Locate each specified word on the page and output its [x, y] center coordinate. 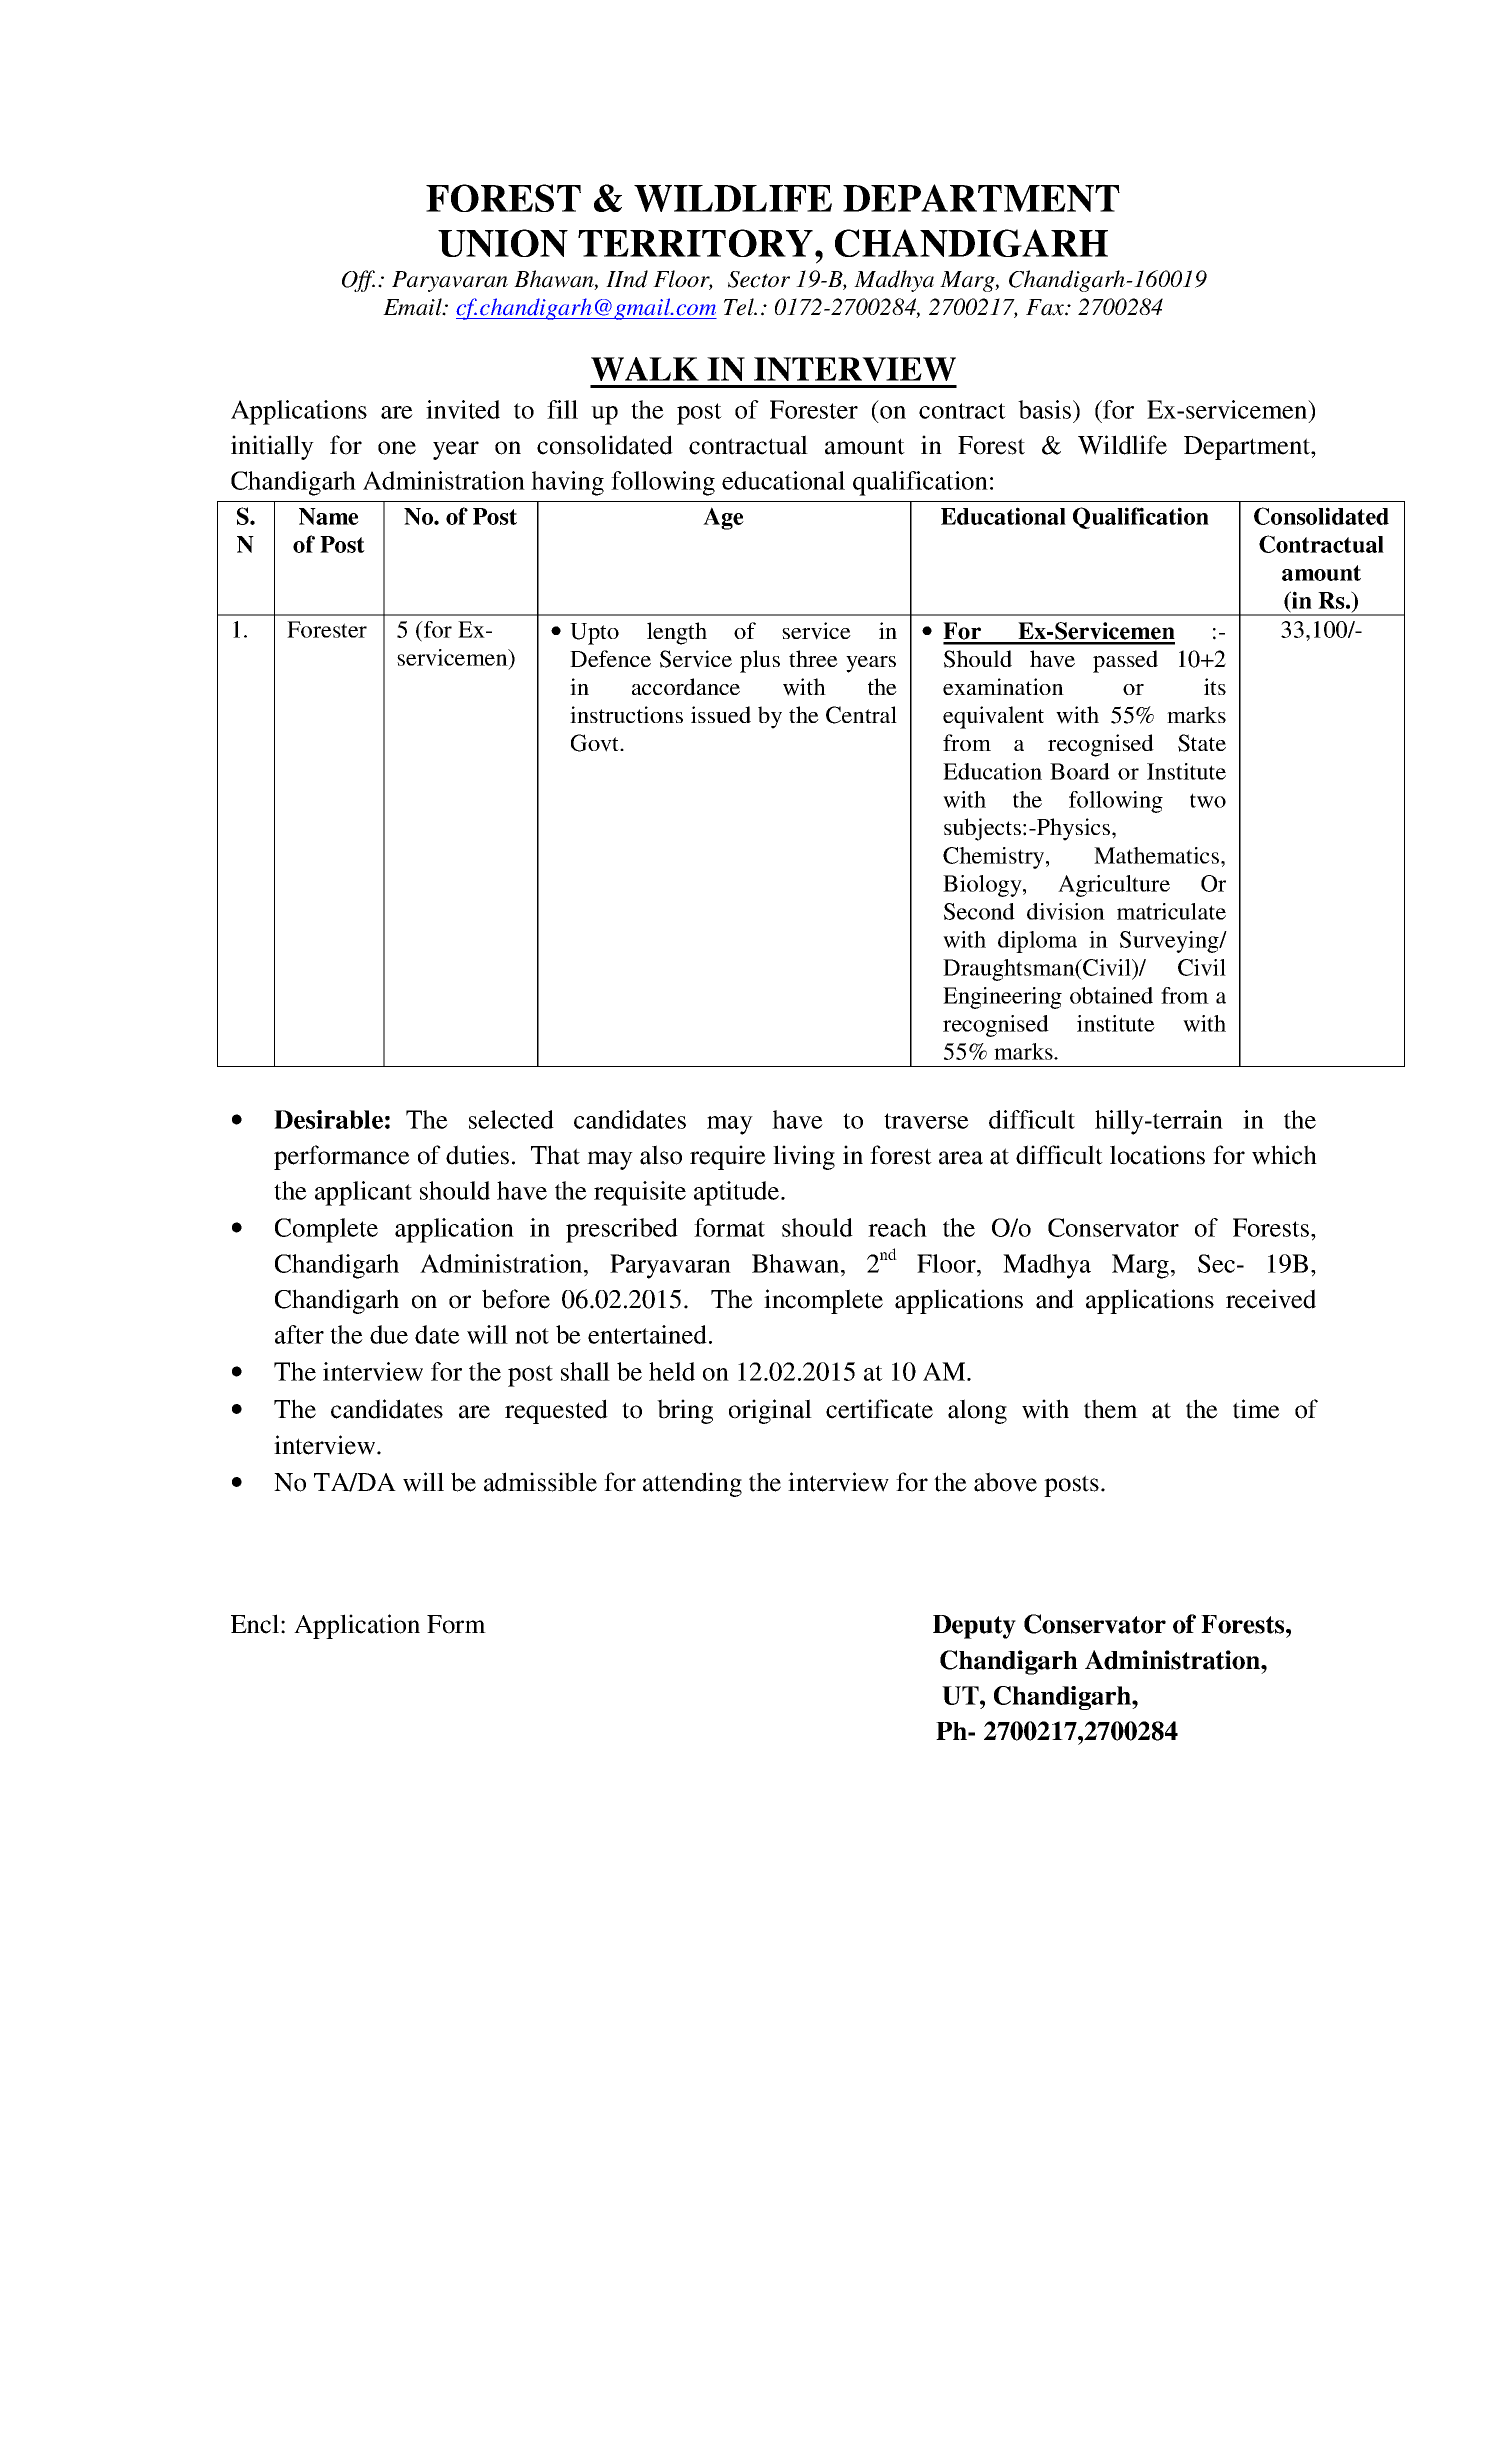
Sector [759, 279]
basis [1044, 409]
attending [692, 1484]
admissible [540, 1482]
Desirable [328, 1119]
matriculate [1171, 911]
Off [358, 281]
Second [979, 911]
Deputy [974, 1627]
